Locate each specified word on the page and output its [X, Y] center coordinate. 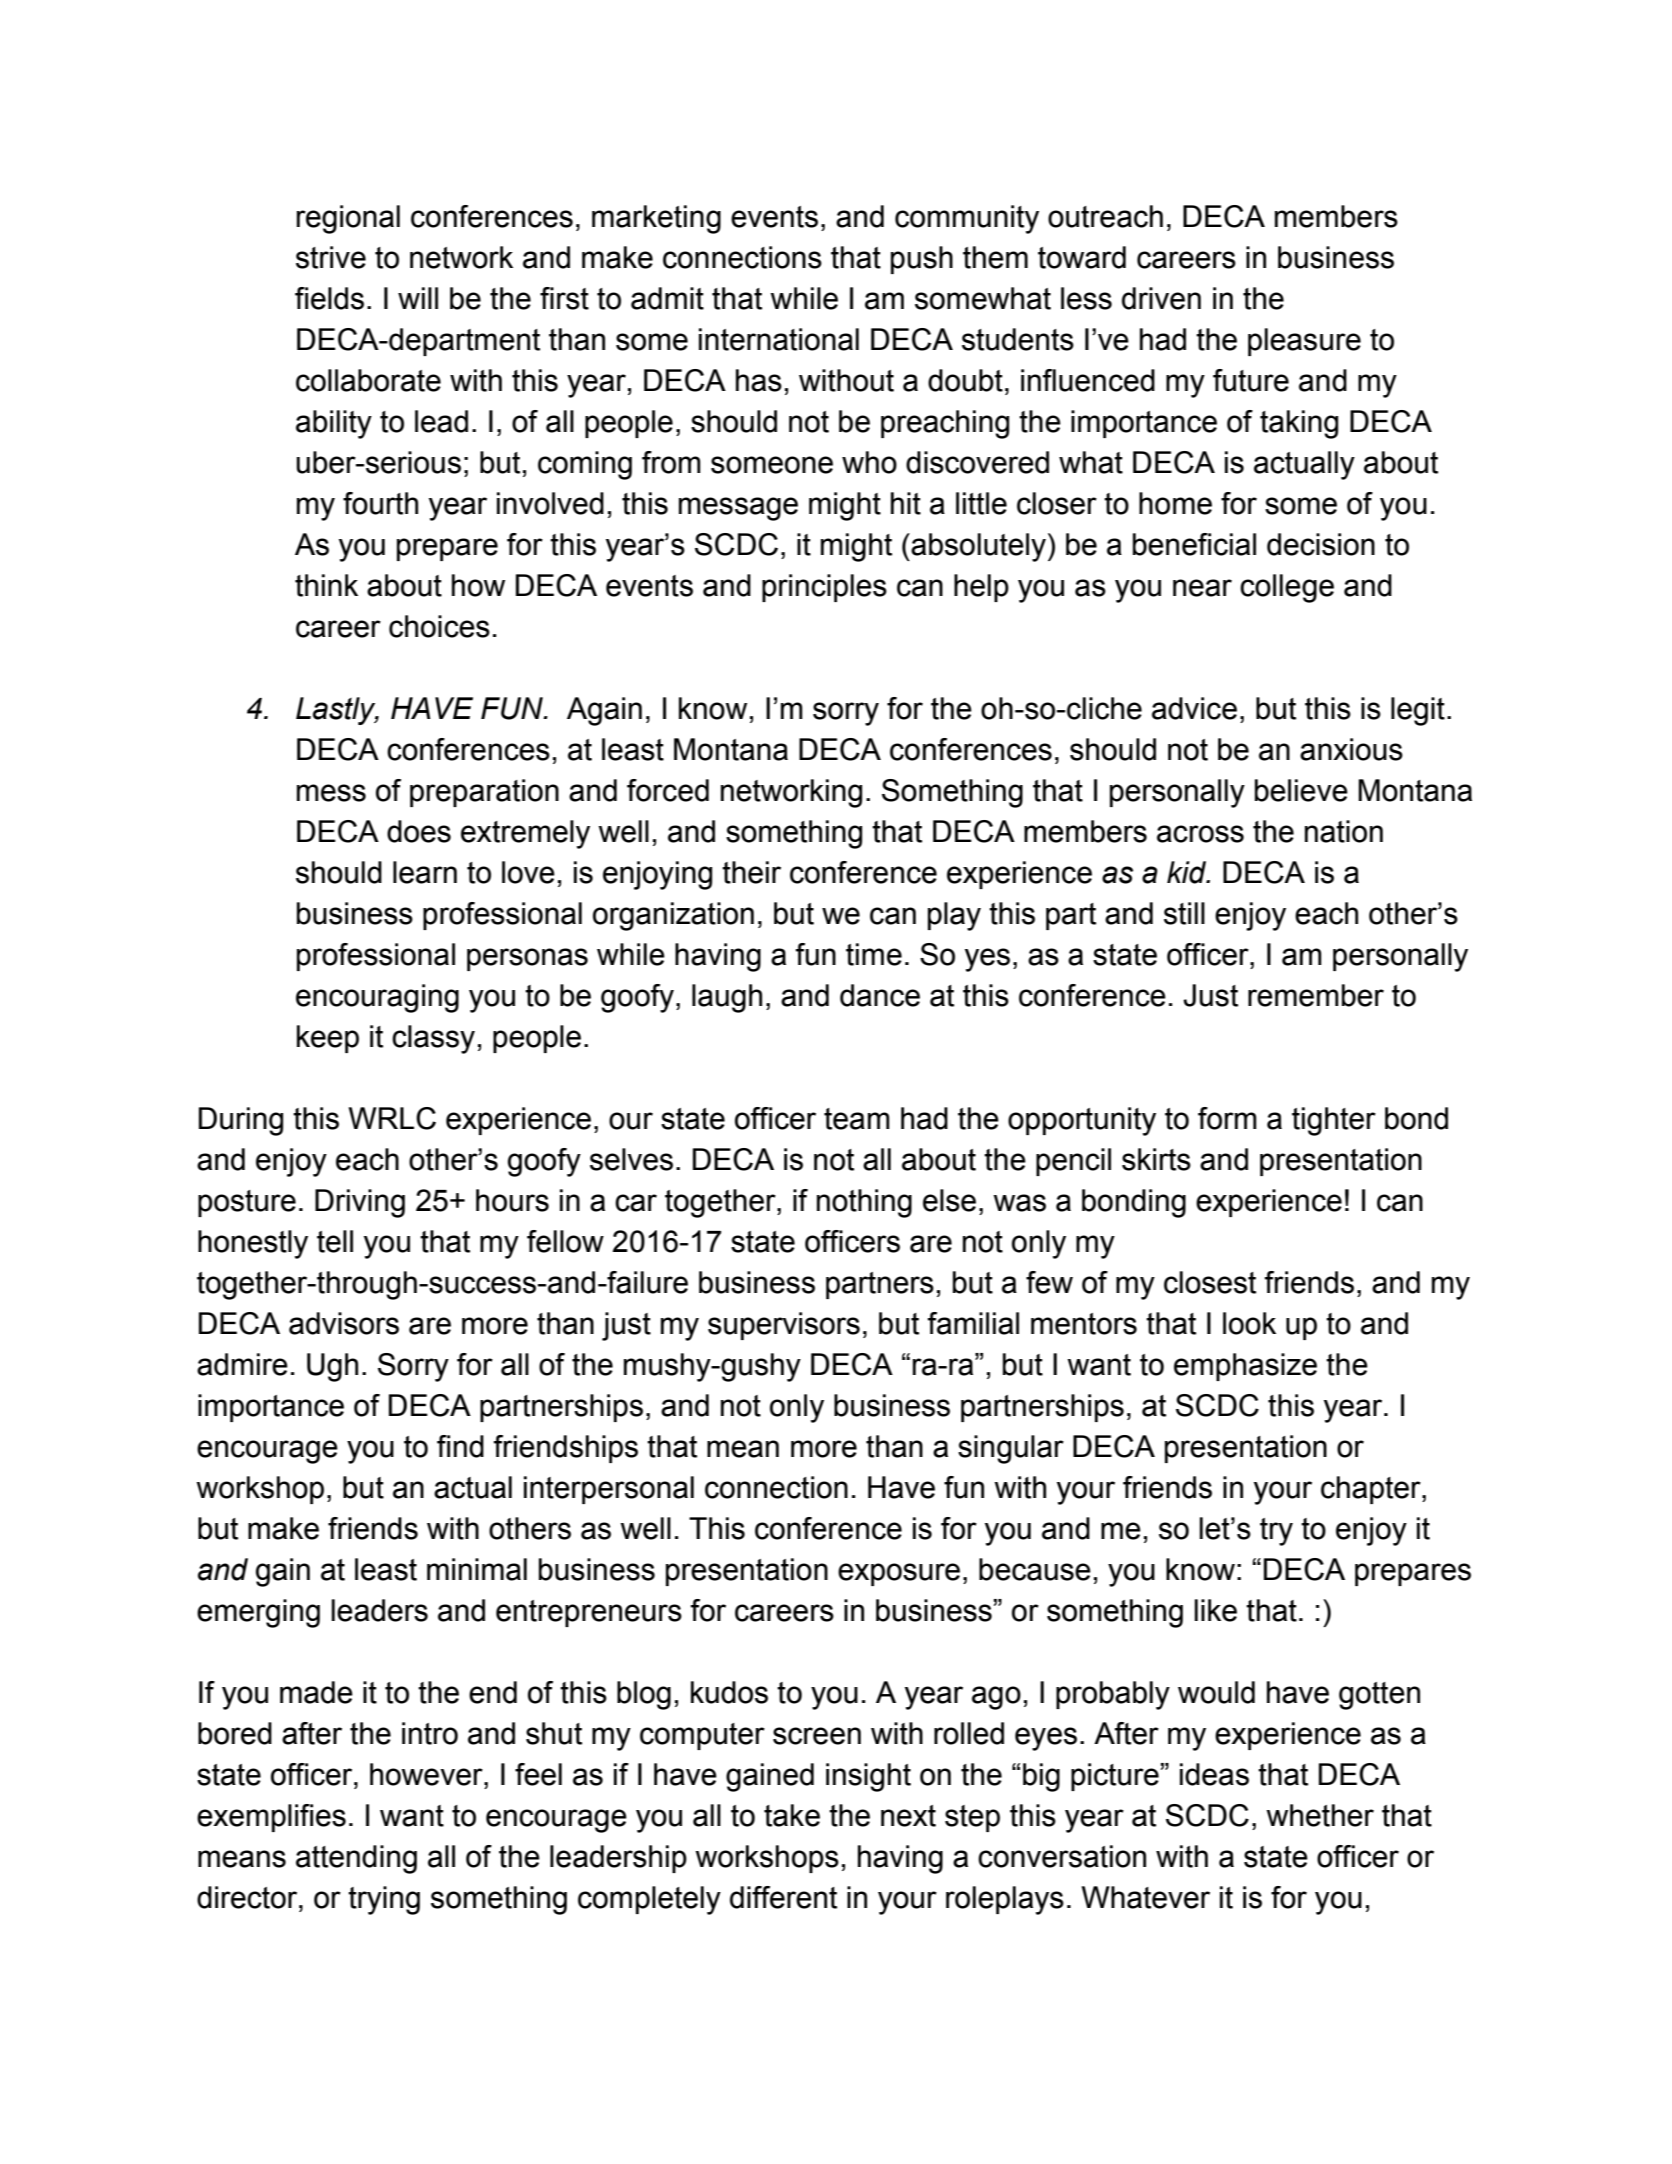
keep [328, 1039]
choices [439, 626]
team [857, 1119]
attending [356, 1859]
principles [824, 588]
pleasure [1304, 342]
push [922, 260]
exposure [899, 1574]
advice [1194, 708]
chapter [1372, 1490]
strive [331, 257]
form [1227, 1118]
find [460, 1446]
